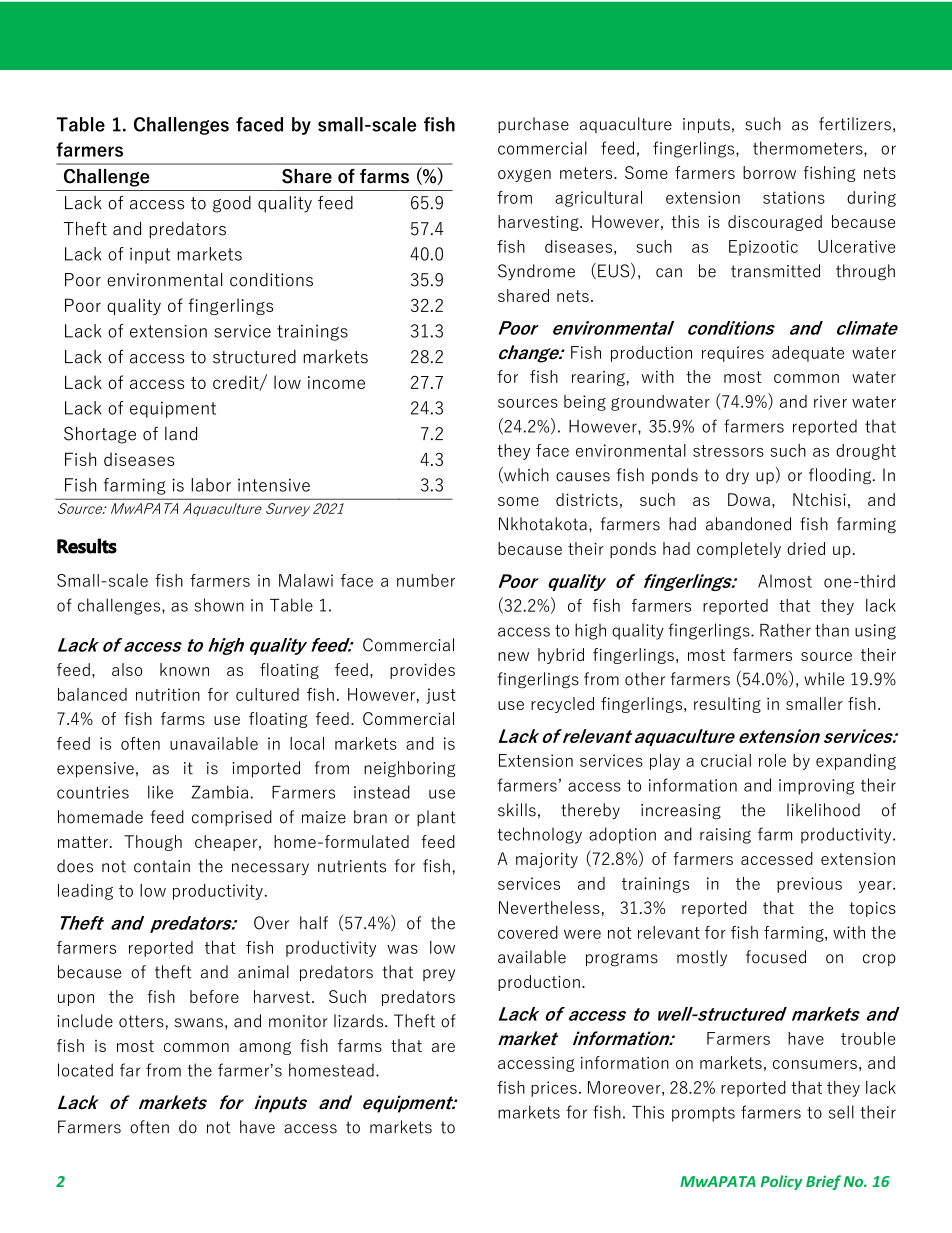 This screenshot has height=1233, width=952. Describe the element at coordinates (181, 433) in the screenshot. I see `land` at that location.
